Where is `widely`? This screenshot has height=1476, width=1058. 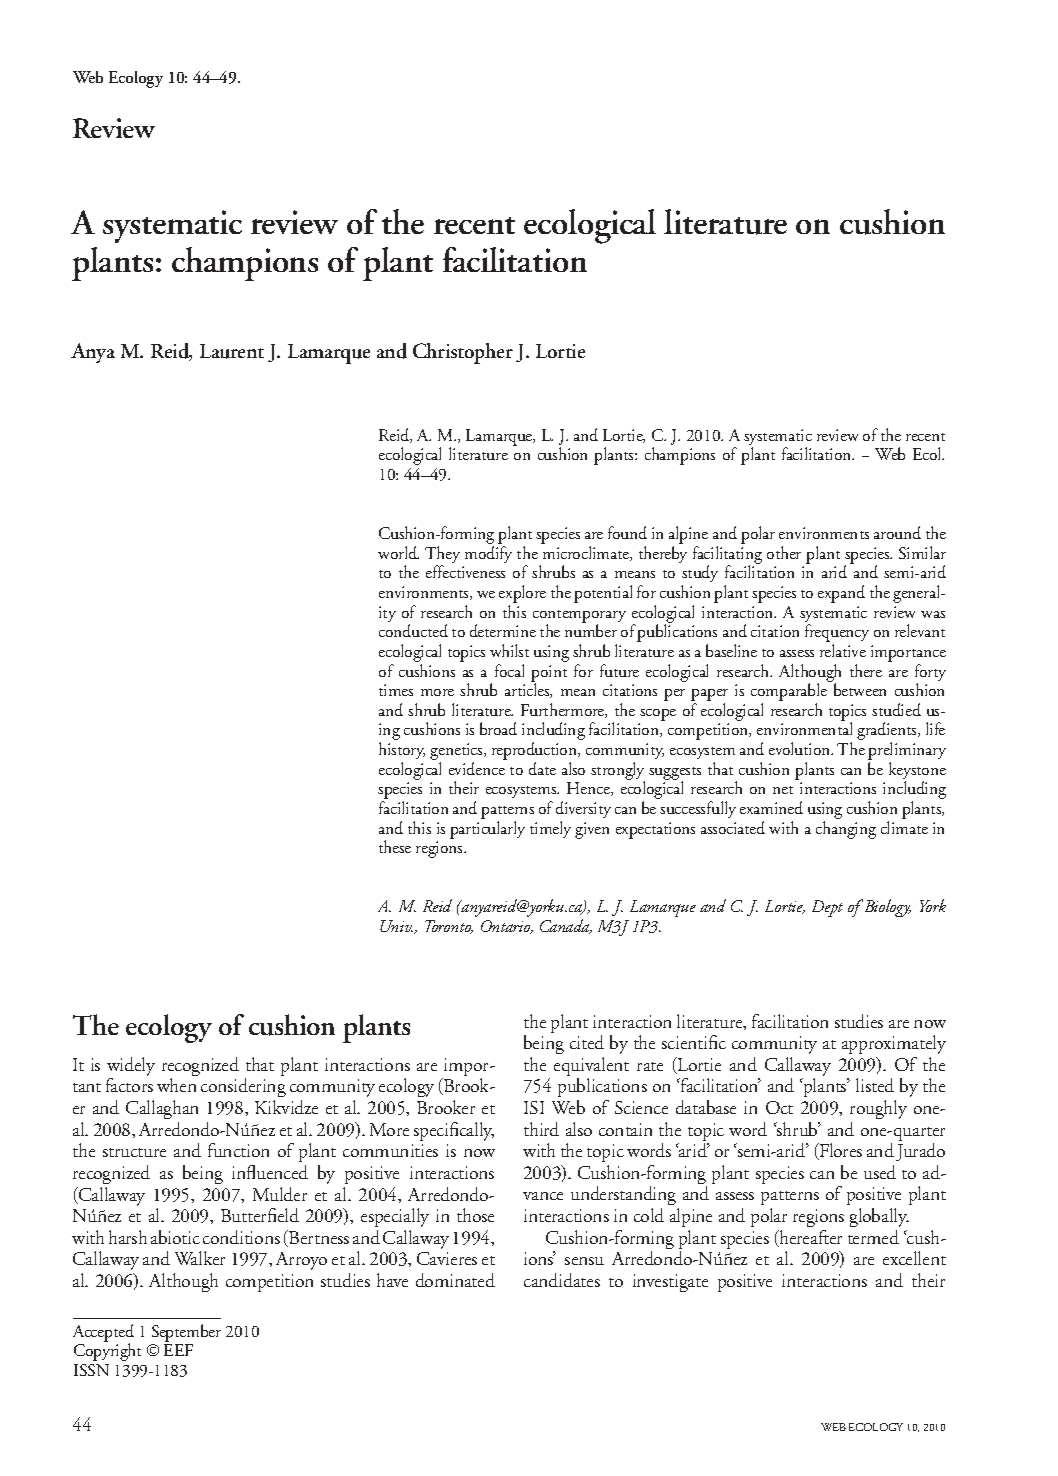 widely is located at coordinates (131, 1068).
